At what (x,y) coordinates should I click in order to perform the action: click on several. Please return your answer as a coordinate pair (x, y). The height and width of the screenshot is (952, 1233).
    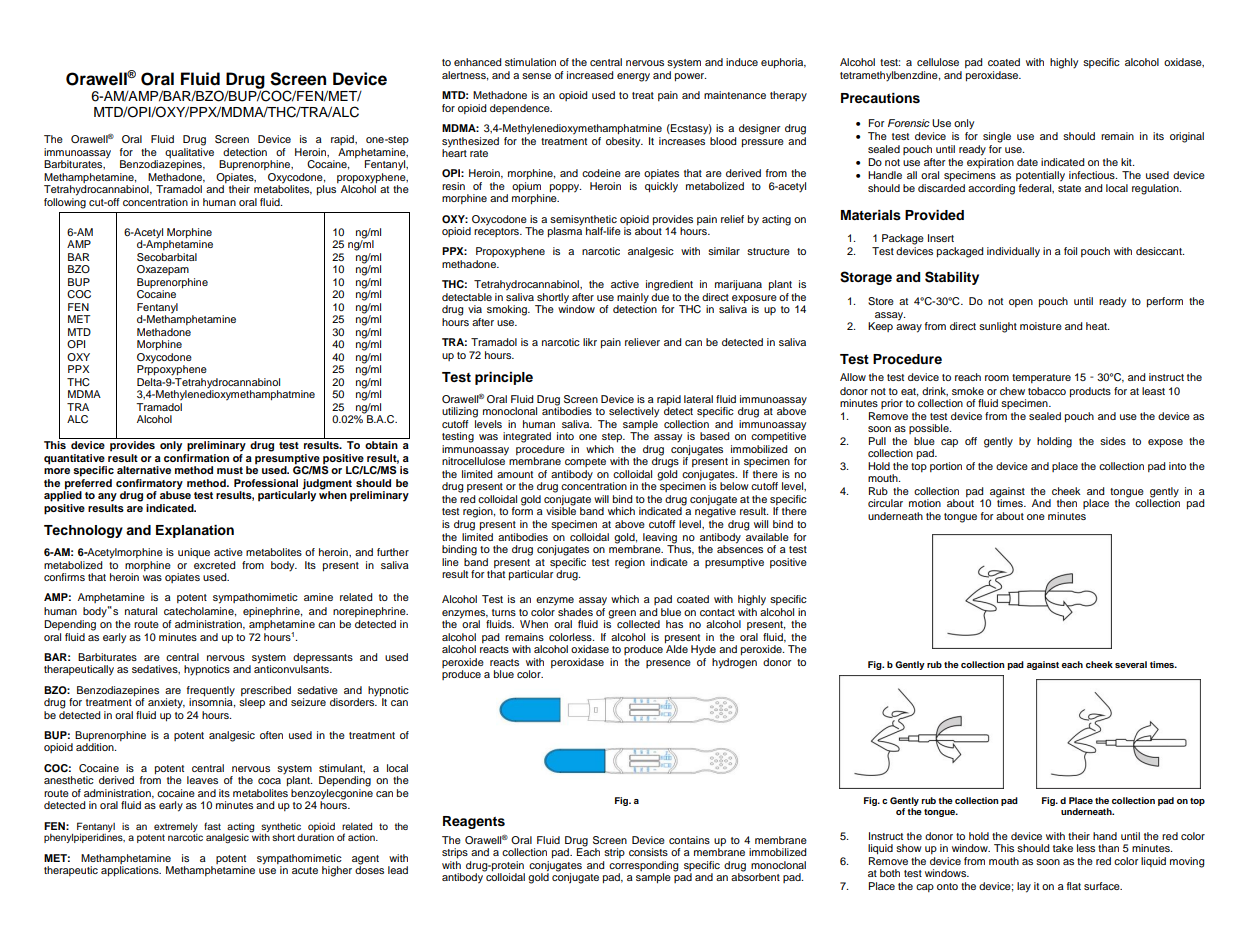
    Looking at the image, I should click on (1131, 664).
